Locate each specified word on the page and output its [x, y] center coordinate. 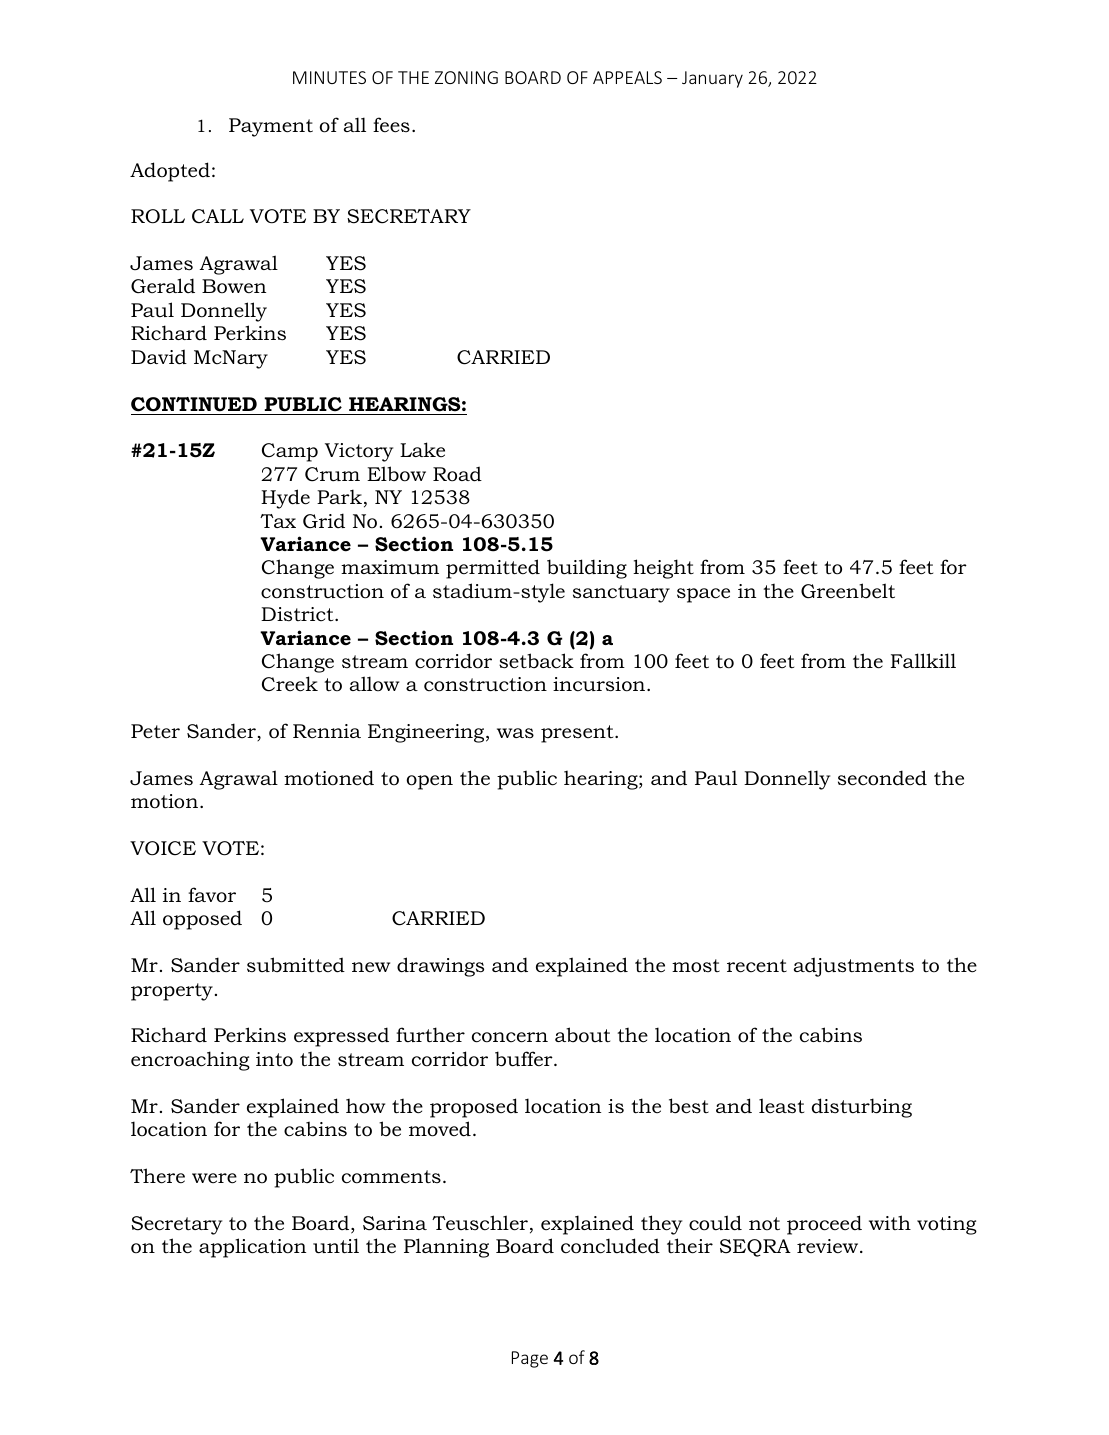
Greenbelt [848, 591]
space [703, 595]
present [578, 734]
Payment [271, 127]
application [252, 1248]
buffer [525, 1059]
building [587, 569]
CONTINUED [194, 404]
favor [212, 895]
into [274, 1059]
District [298, 614]
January [712, 79]
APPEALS [627, 77]
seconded [882, 778]
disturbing [862, 1108]
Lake [422, 449]
